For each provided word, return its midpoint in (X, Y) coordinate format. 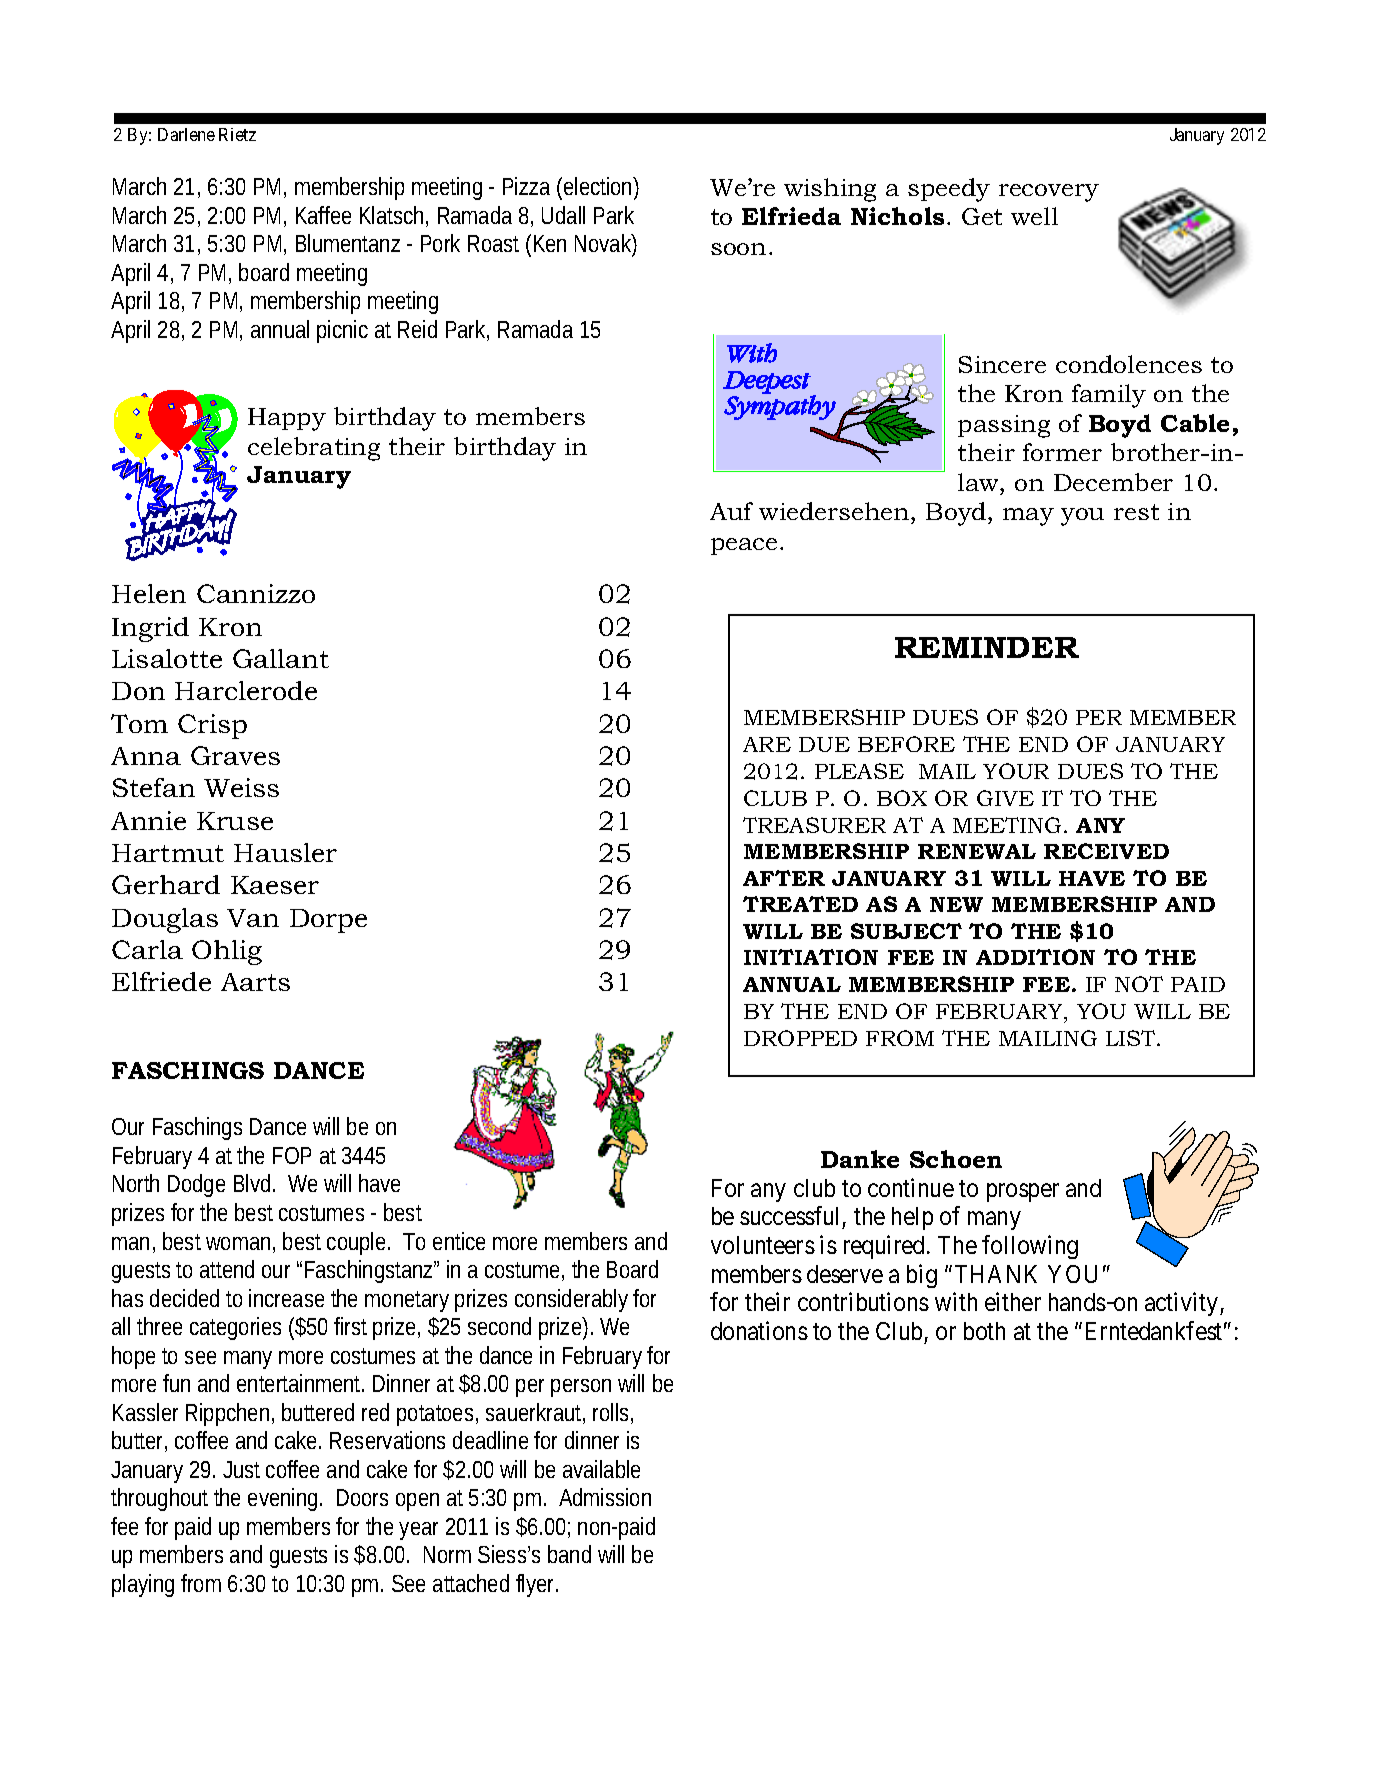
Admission (605, 1497)
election (599, 188)
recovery (1049, 193)
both (984, 1331)
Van (253, 918)
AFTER (784, 878)
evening (284, 1499)
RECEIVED (1106, 851)
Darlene (186, 134)
